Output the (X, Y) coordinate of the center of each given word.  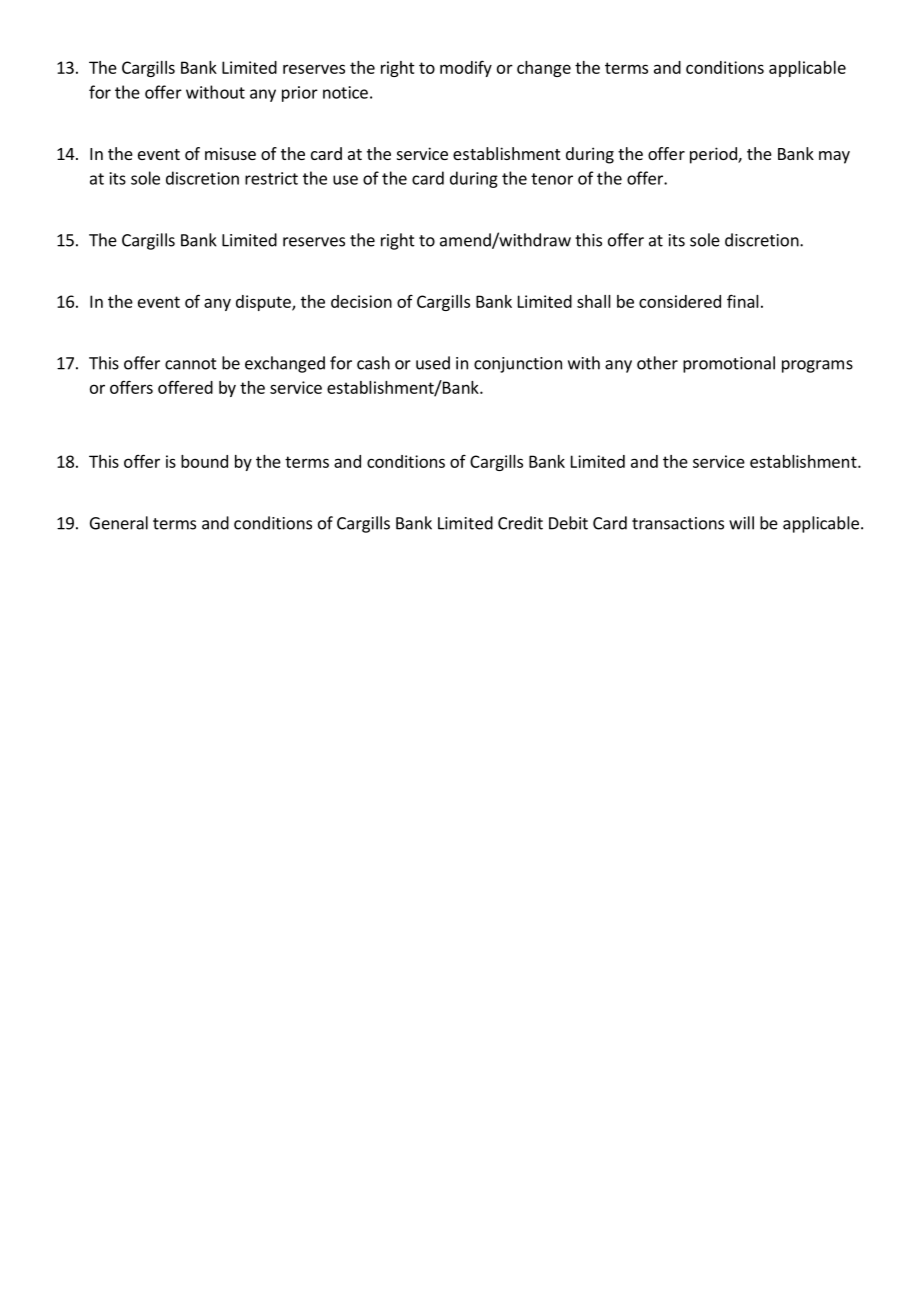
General (119, 523)
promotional (729, 364)
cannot (191, 364)
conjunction (518, 365)
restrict (271, 178)
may (834, 157)
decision (361, 301)
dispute (264, 303)
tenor (552, 179)
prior (300, 94)
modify (466, 68)
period (714, 155)
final (743, 301)
